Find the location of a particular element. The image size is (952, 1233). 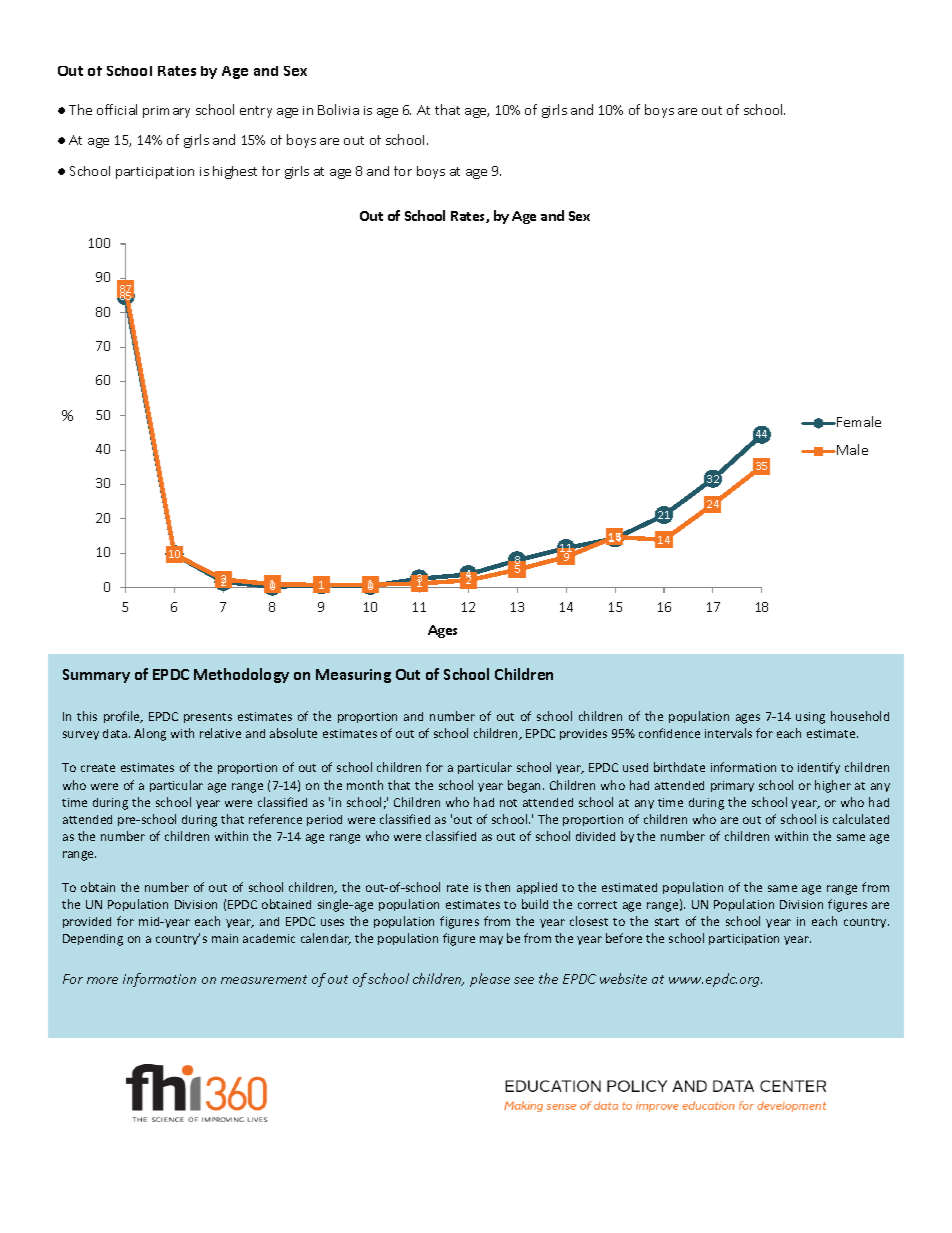

highest is located at coordinates (235, 172).
